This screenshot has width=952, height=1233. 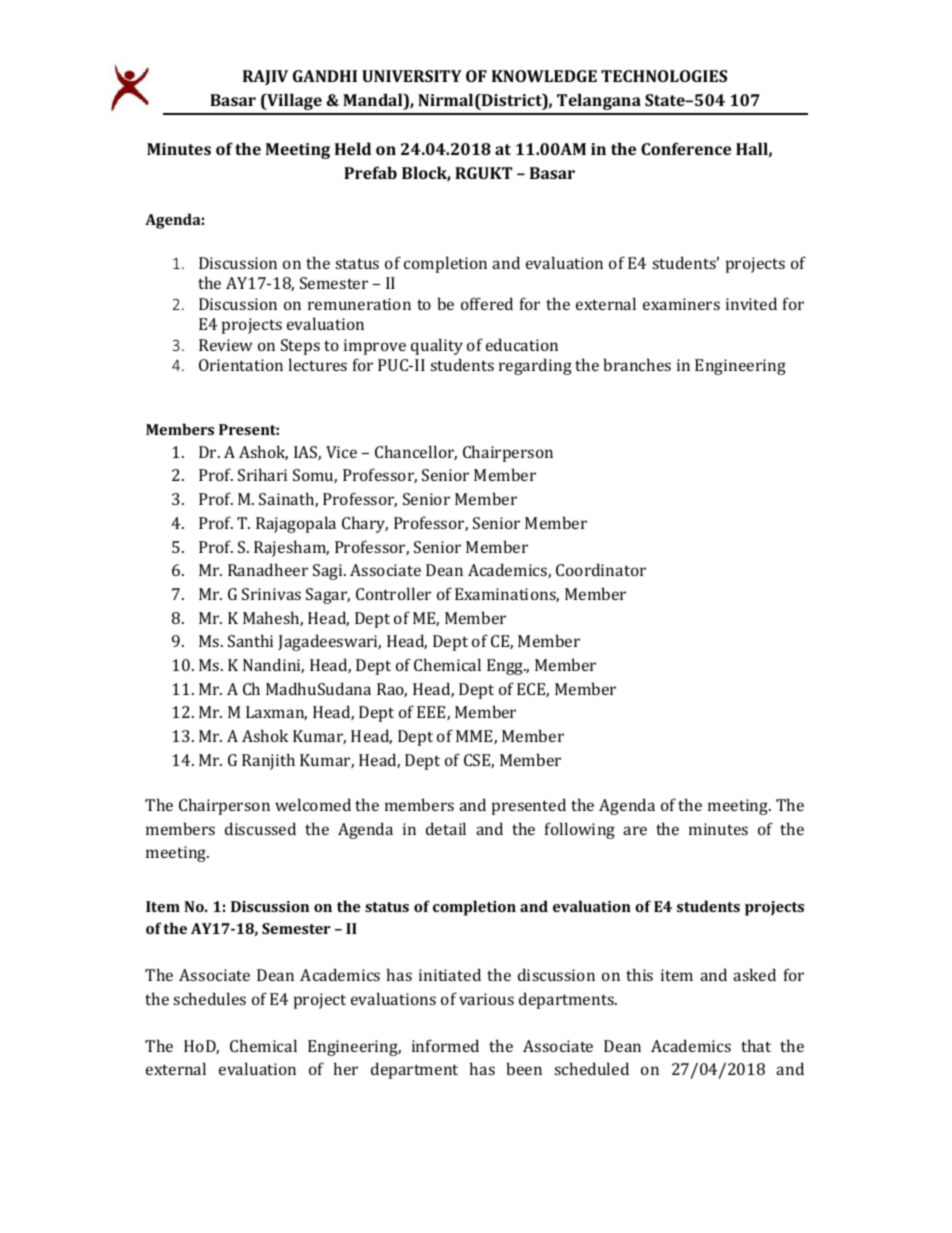 What do you see at coordinates (756, 1045) in the screenshot?
I see `that` at bounding box center [756, 1045].
